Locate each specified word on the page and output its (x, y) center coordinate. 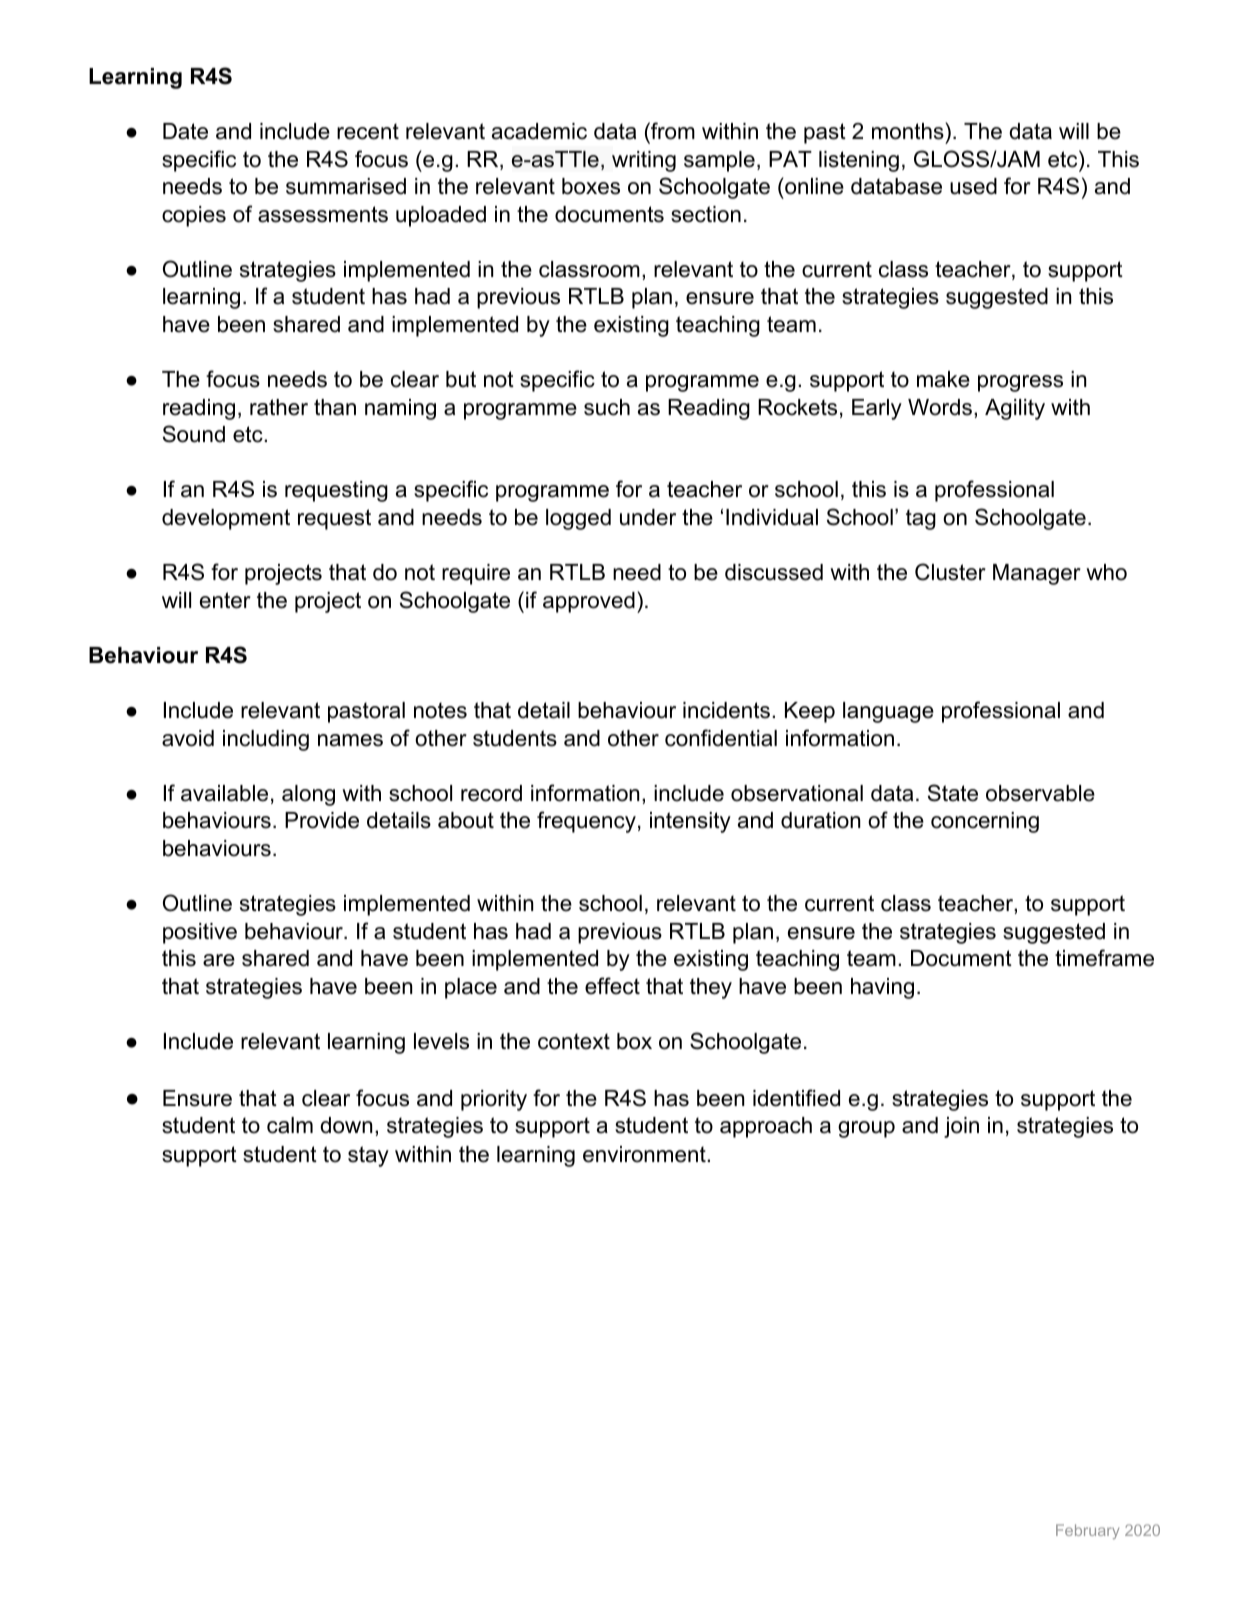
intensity (690, 822)
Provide (322, 820)
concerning (985, 822)
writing (644, 161)
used (973, 186)
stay (368, 1156)
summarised (346, 186)
